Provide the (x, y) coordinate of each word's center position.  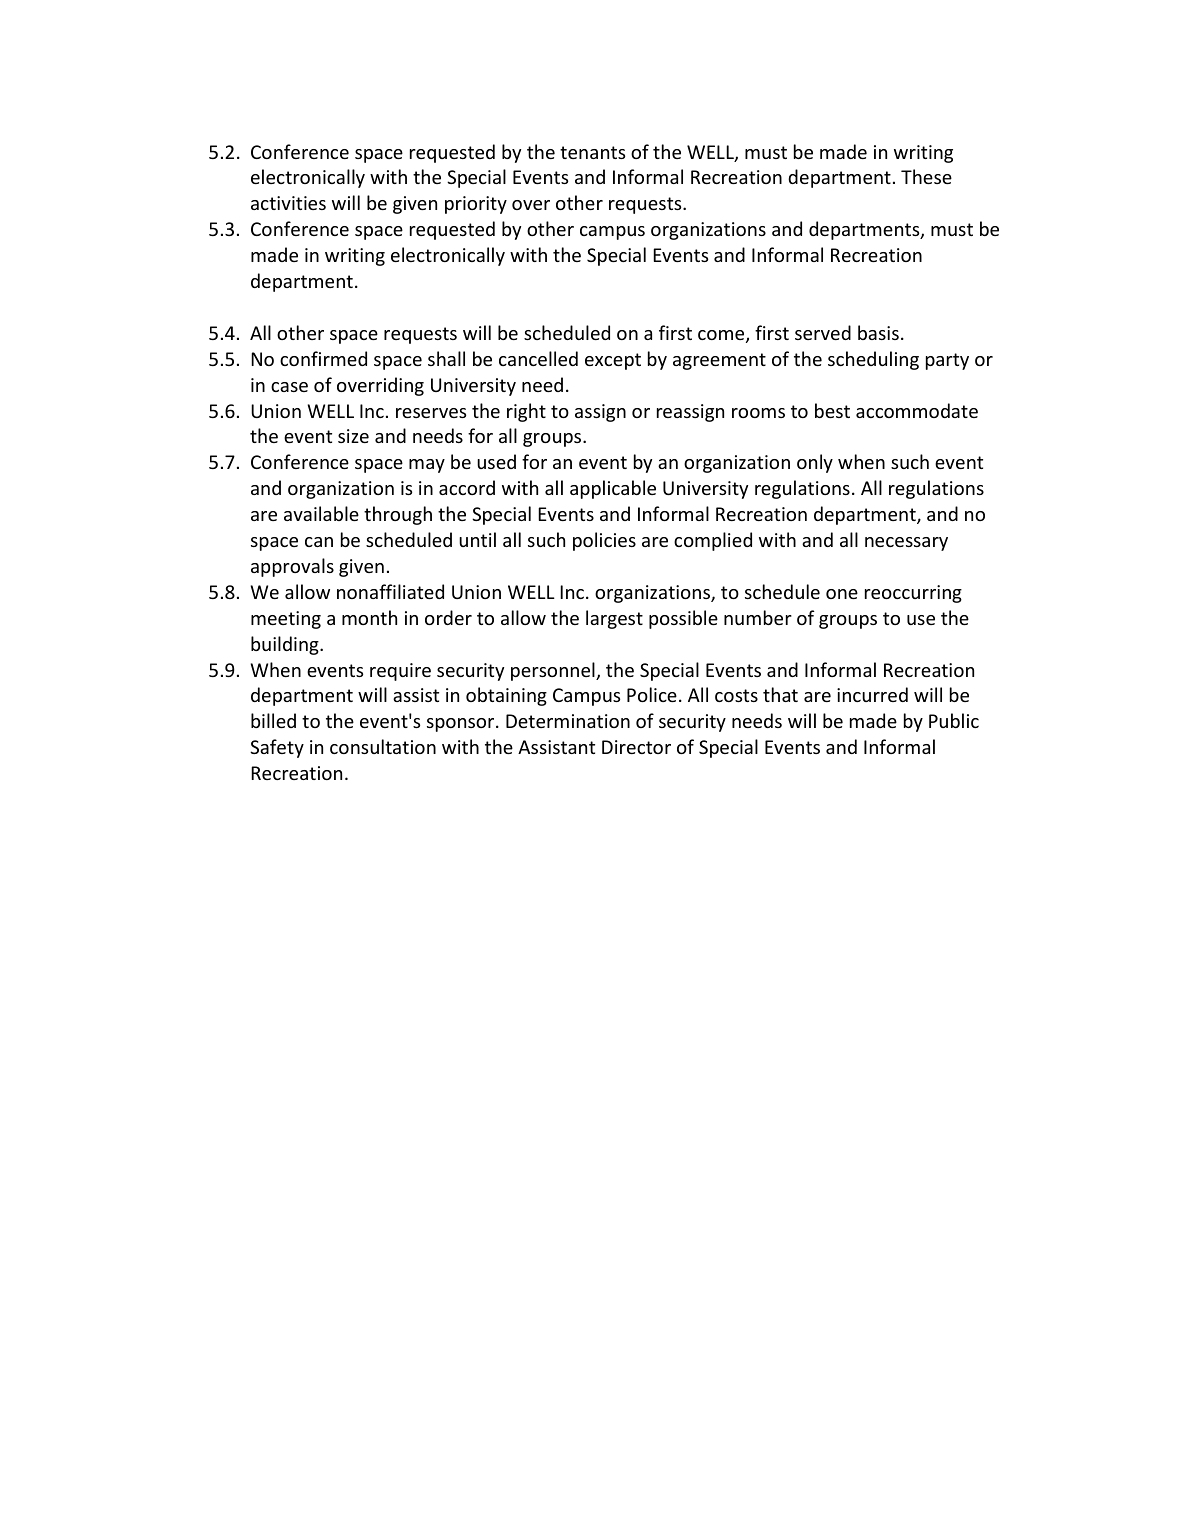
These (926, 176)
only (815, 463)
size (353, 436)
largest (614, 619)
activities (288, 203)
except (613, 361)
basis (878, 332)
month (369, 617)
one (842, 594)
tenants (592, 152)
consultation (383, 746)
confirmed (323, 358)
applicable (613, 489)
